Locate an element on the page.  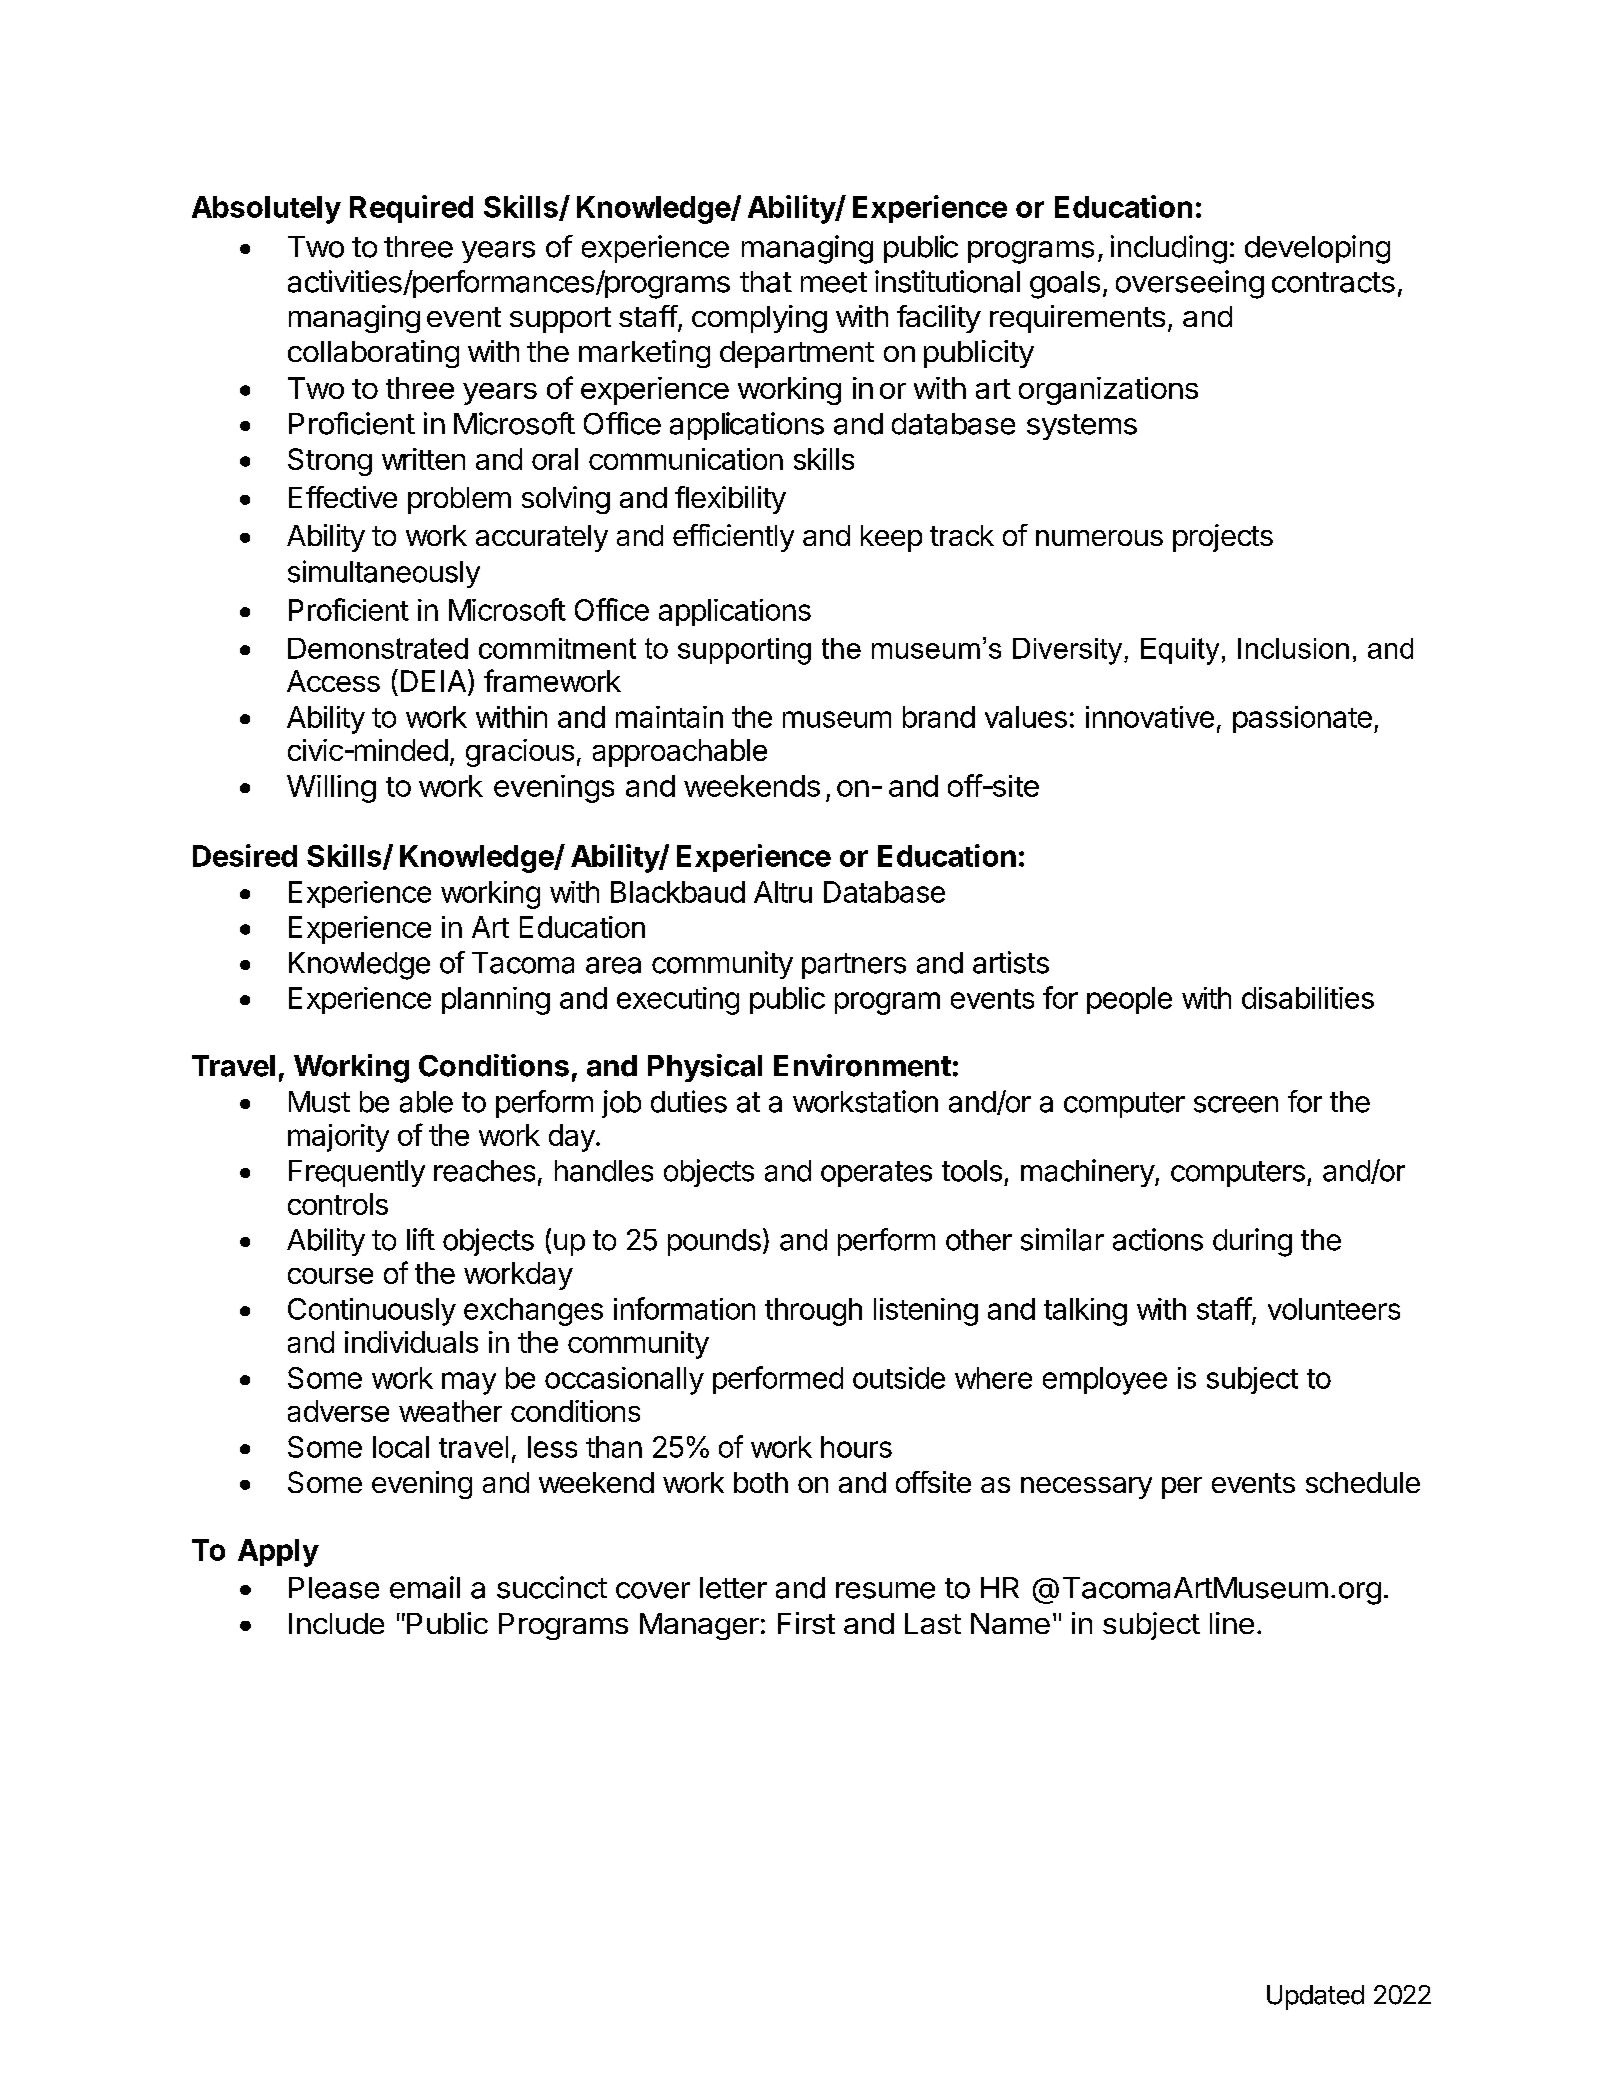
overseeing is located at coordinates (1190, 284).
